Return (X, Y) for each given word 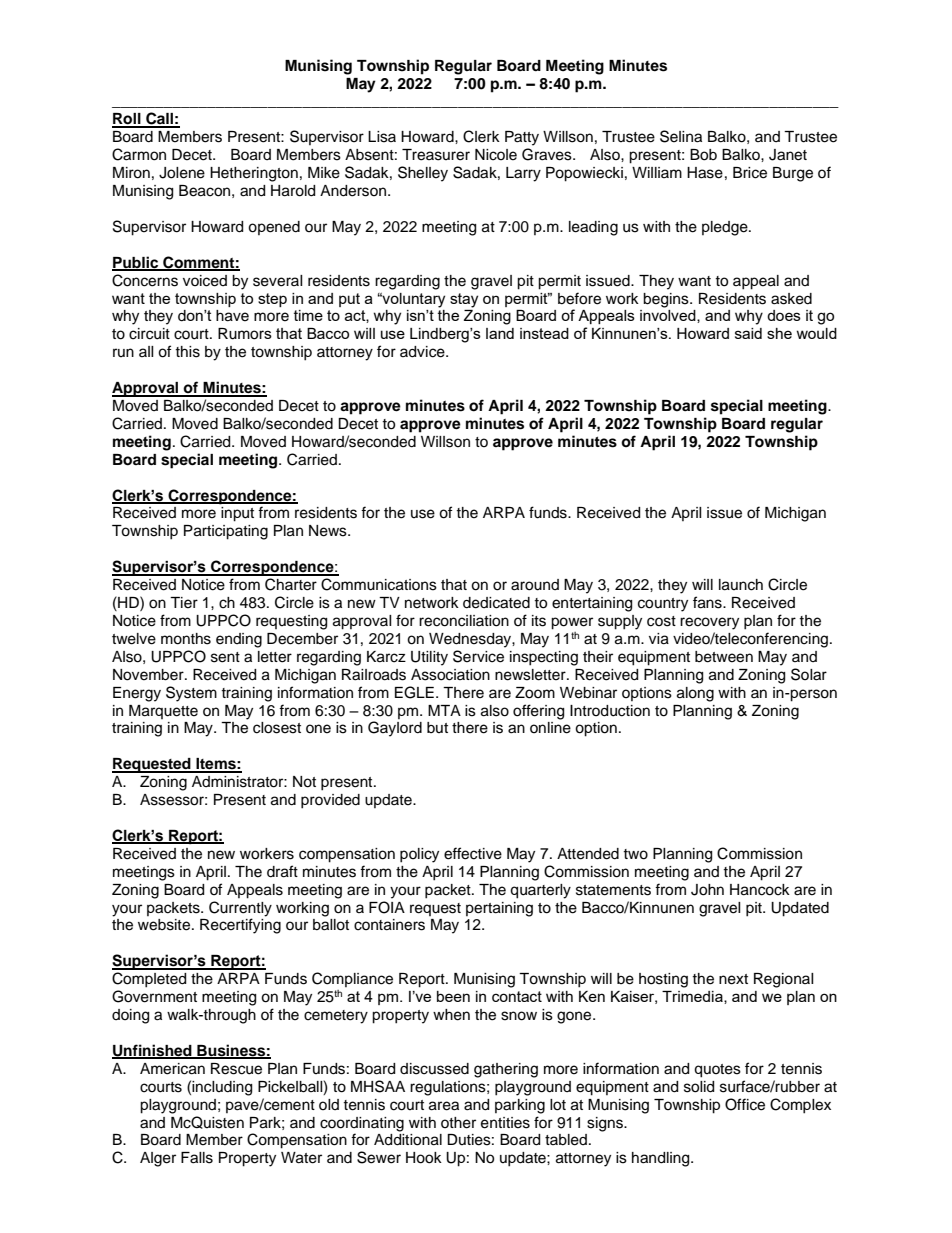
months (186, 639)
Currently (240, 909)
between (724, 657)
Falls (197, 1158)
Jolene (182, 173)
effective (473, 853)
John (707, 890)
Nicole (496, 155)
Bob (703, 155)
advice (423, 352)
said (748, 333)
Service (478, 656)
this (187, 352)
